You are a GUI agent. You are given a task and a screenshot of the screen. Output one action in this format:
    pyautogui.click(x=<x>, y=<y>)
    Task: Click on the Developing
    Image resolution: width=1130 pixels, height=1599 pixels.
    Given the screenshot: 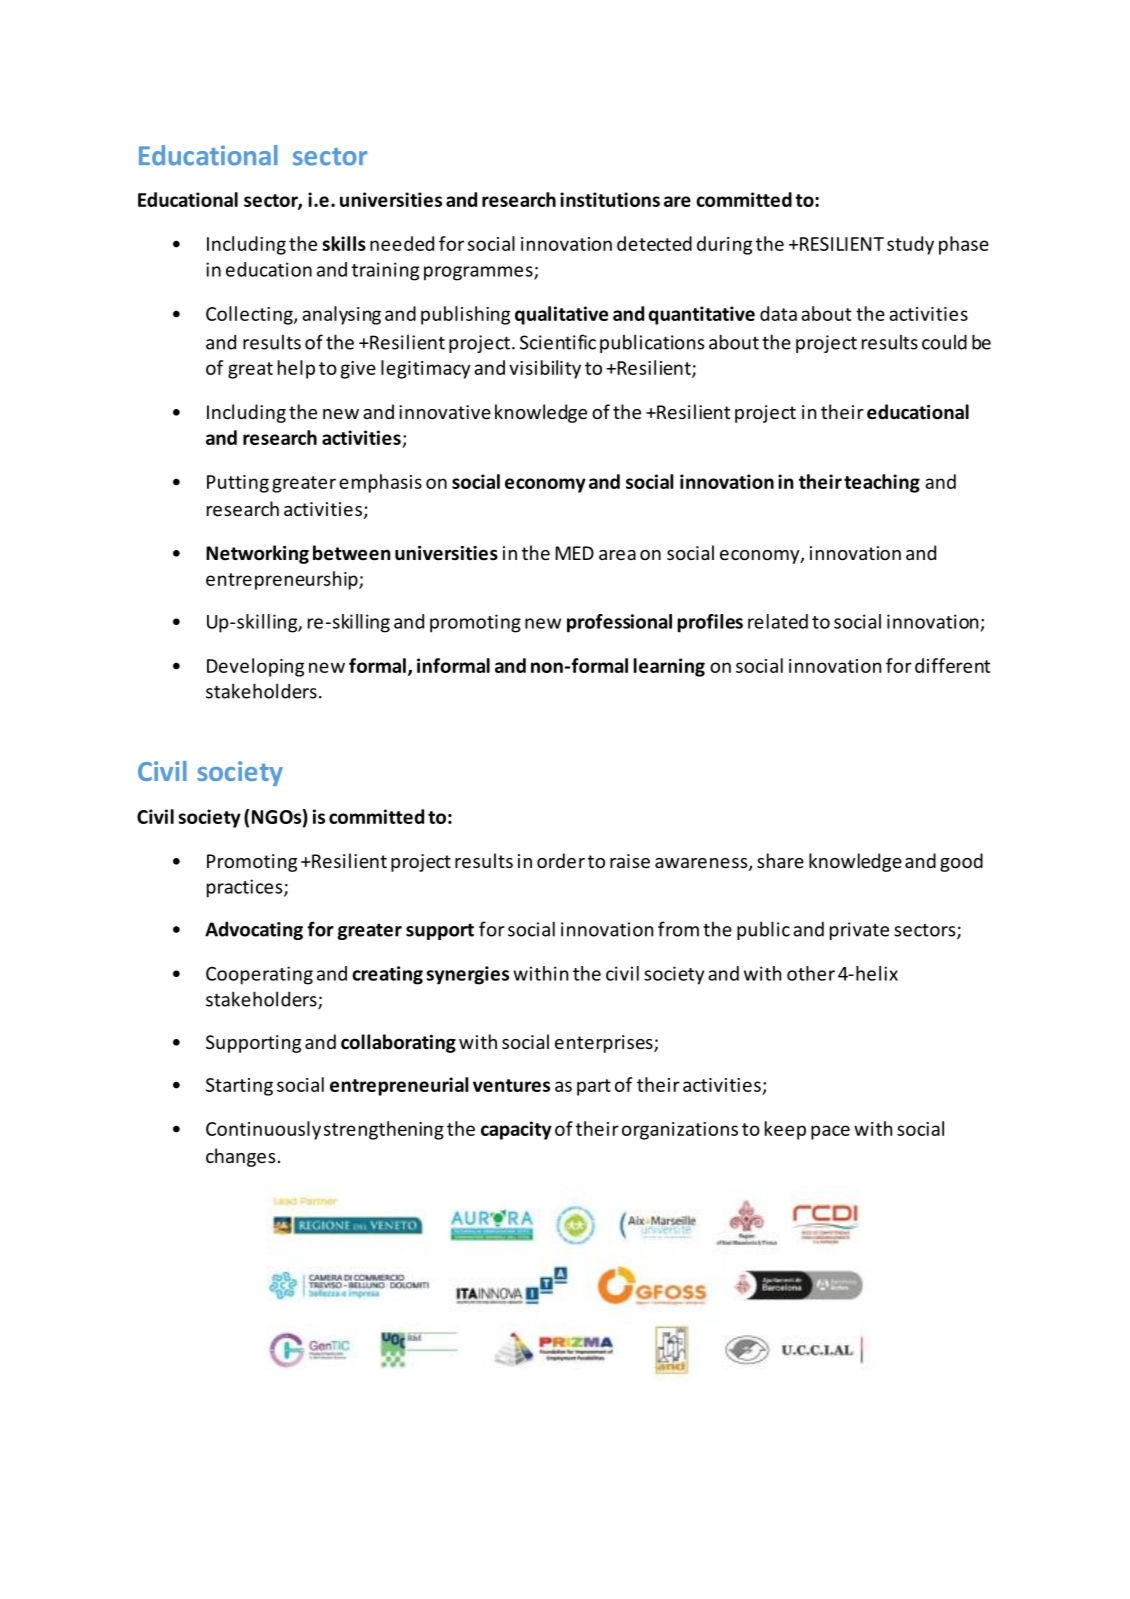 What is the action you would take?
    pyautogui.click(x=255, y=667)
